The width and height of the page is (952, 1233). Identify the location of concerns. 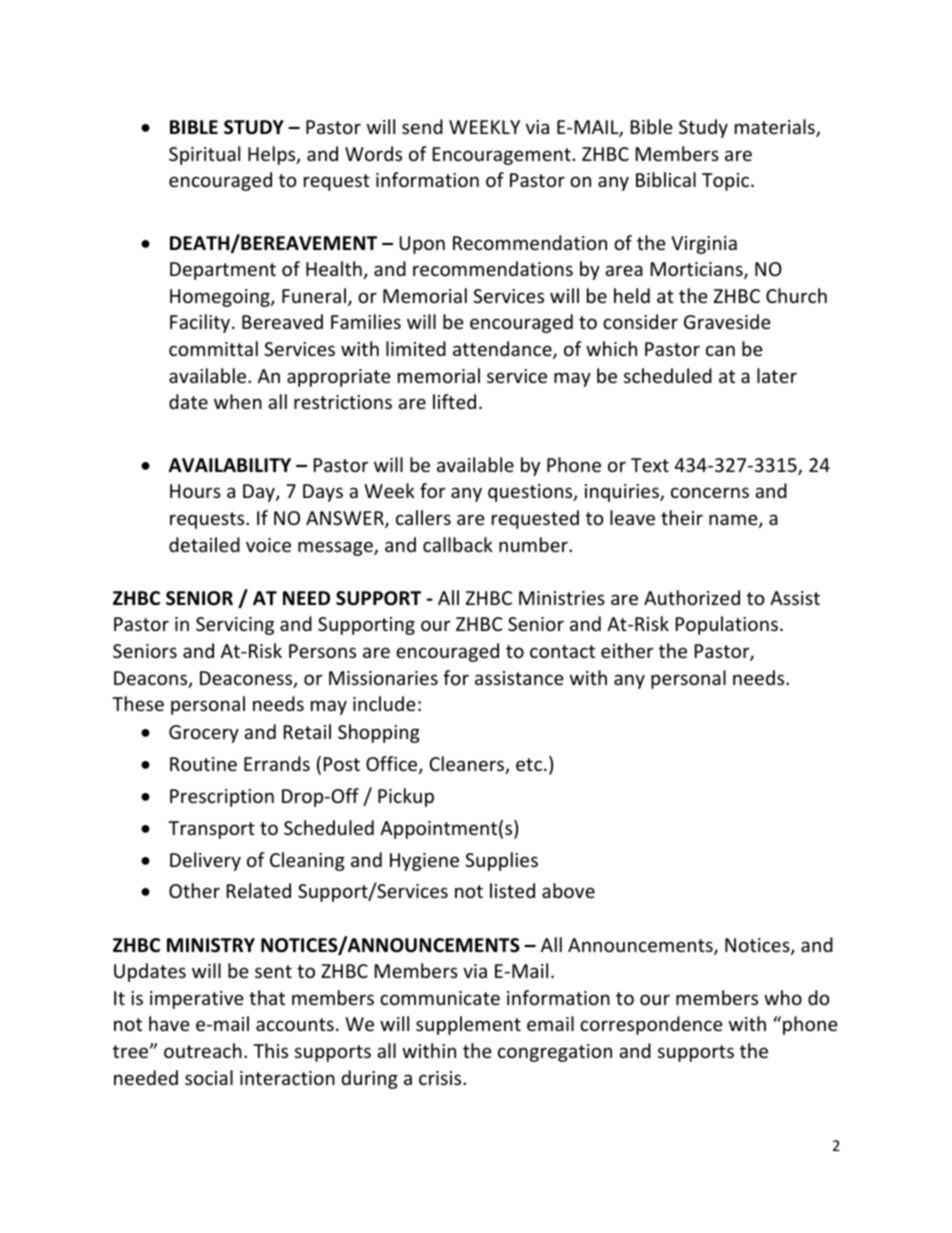
(710, 492).
